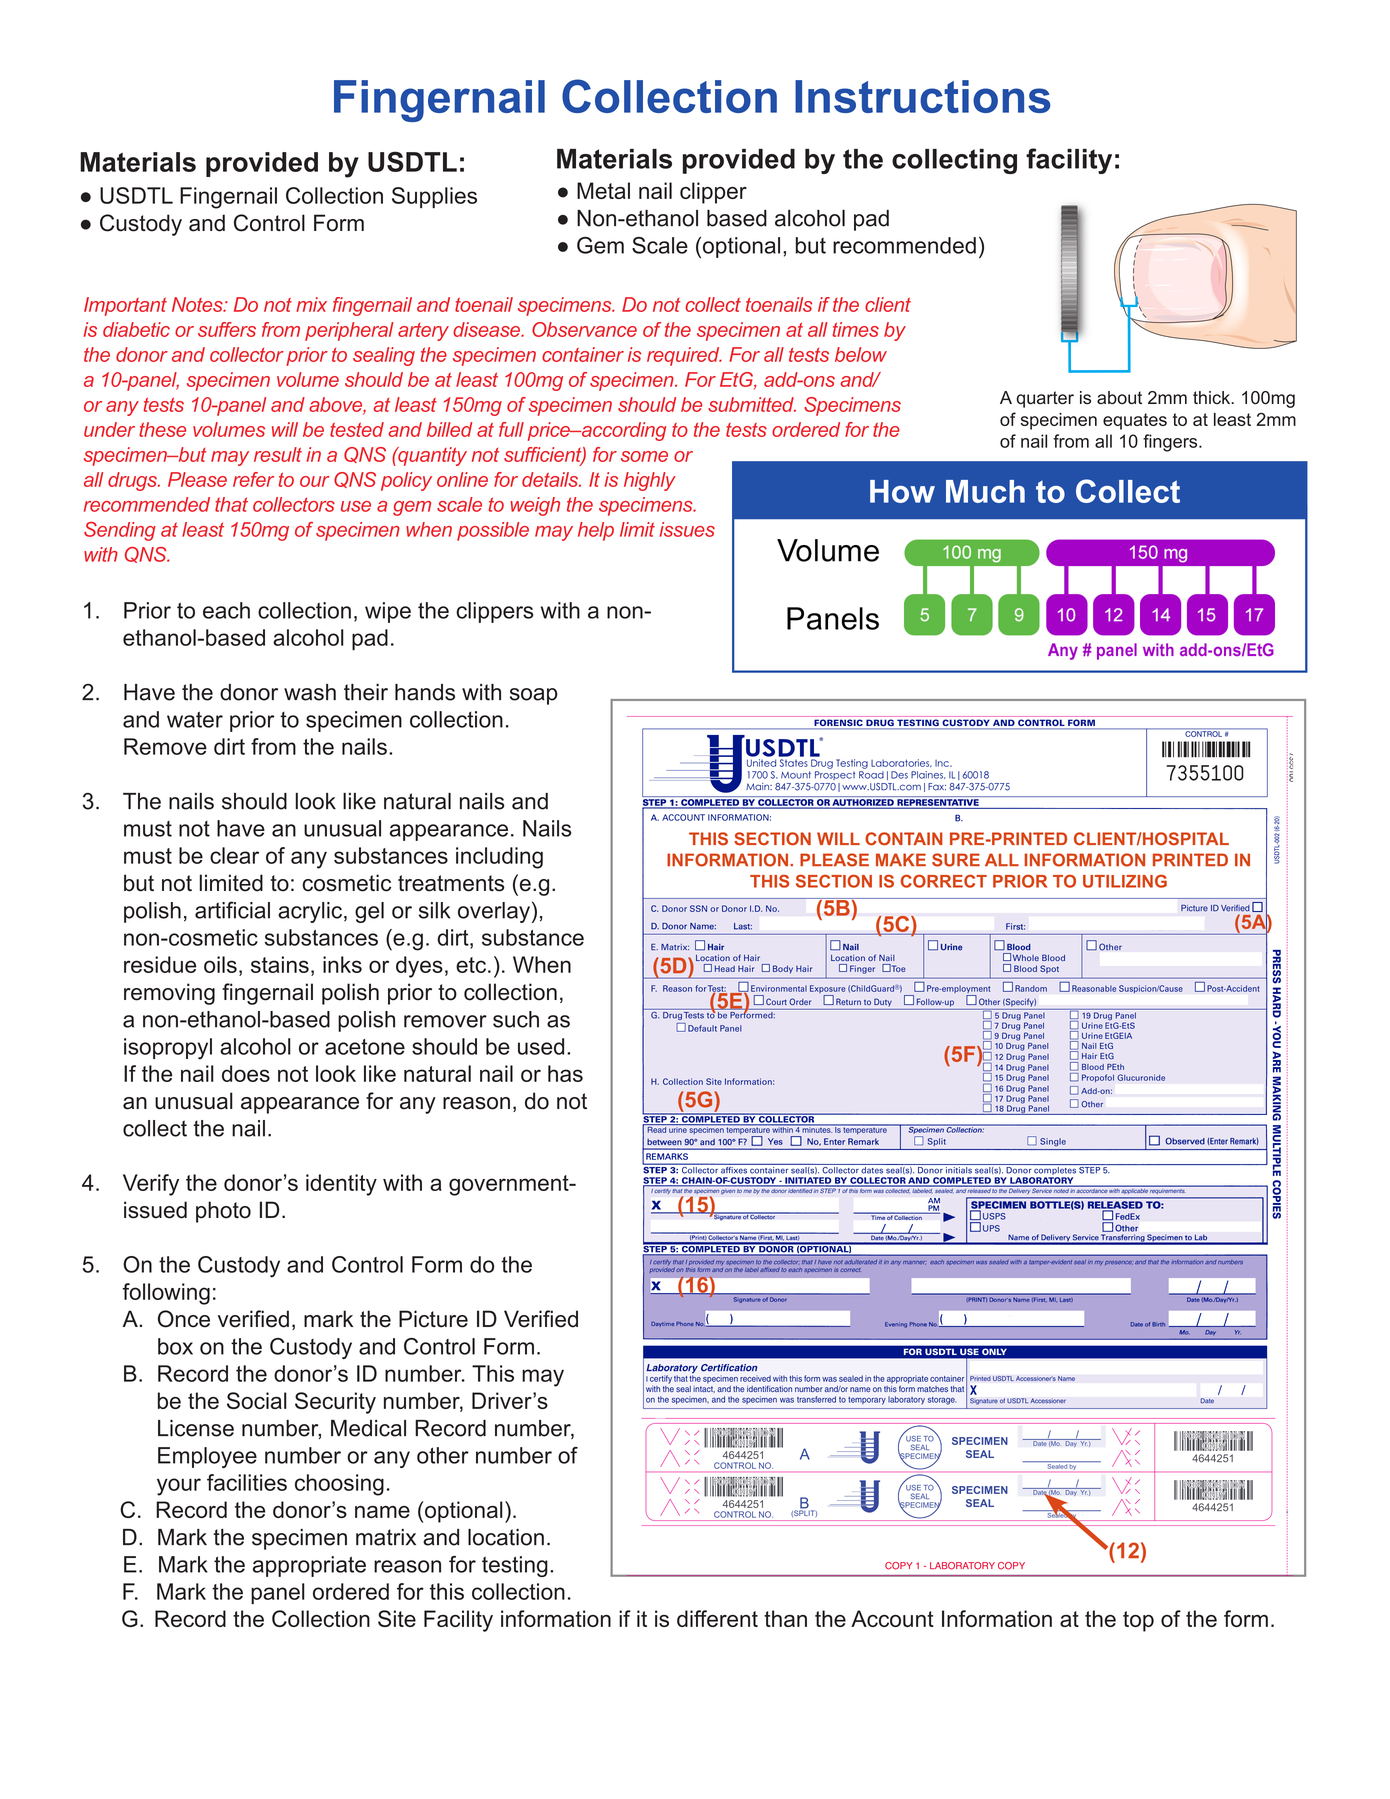 The width and height of the image is (1390, 1799). What do you see at coordinates (698, 908) in the image?
I see `SSN` at bounding box center [698, 908].
